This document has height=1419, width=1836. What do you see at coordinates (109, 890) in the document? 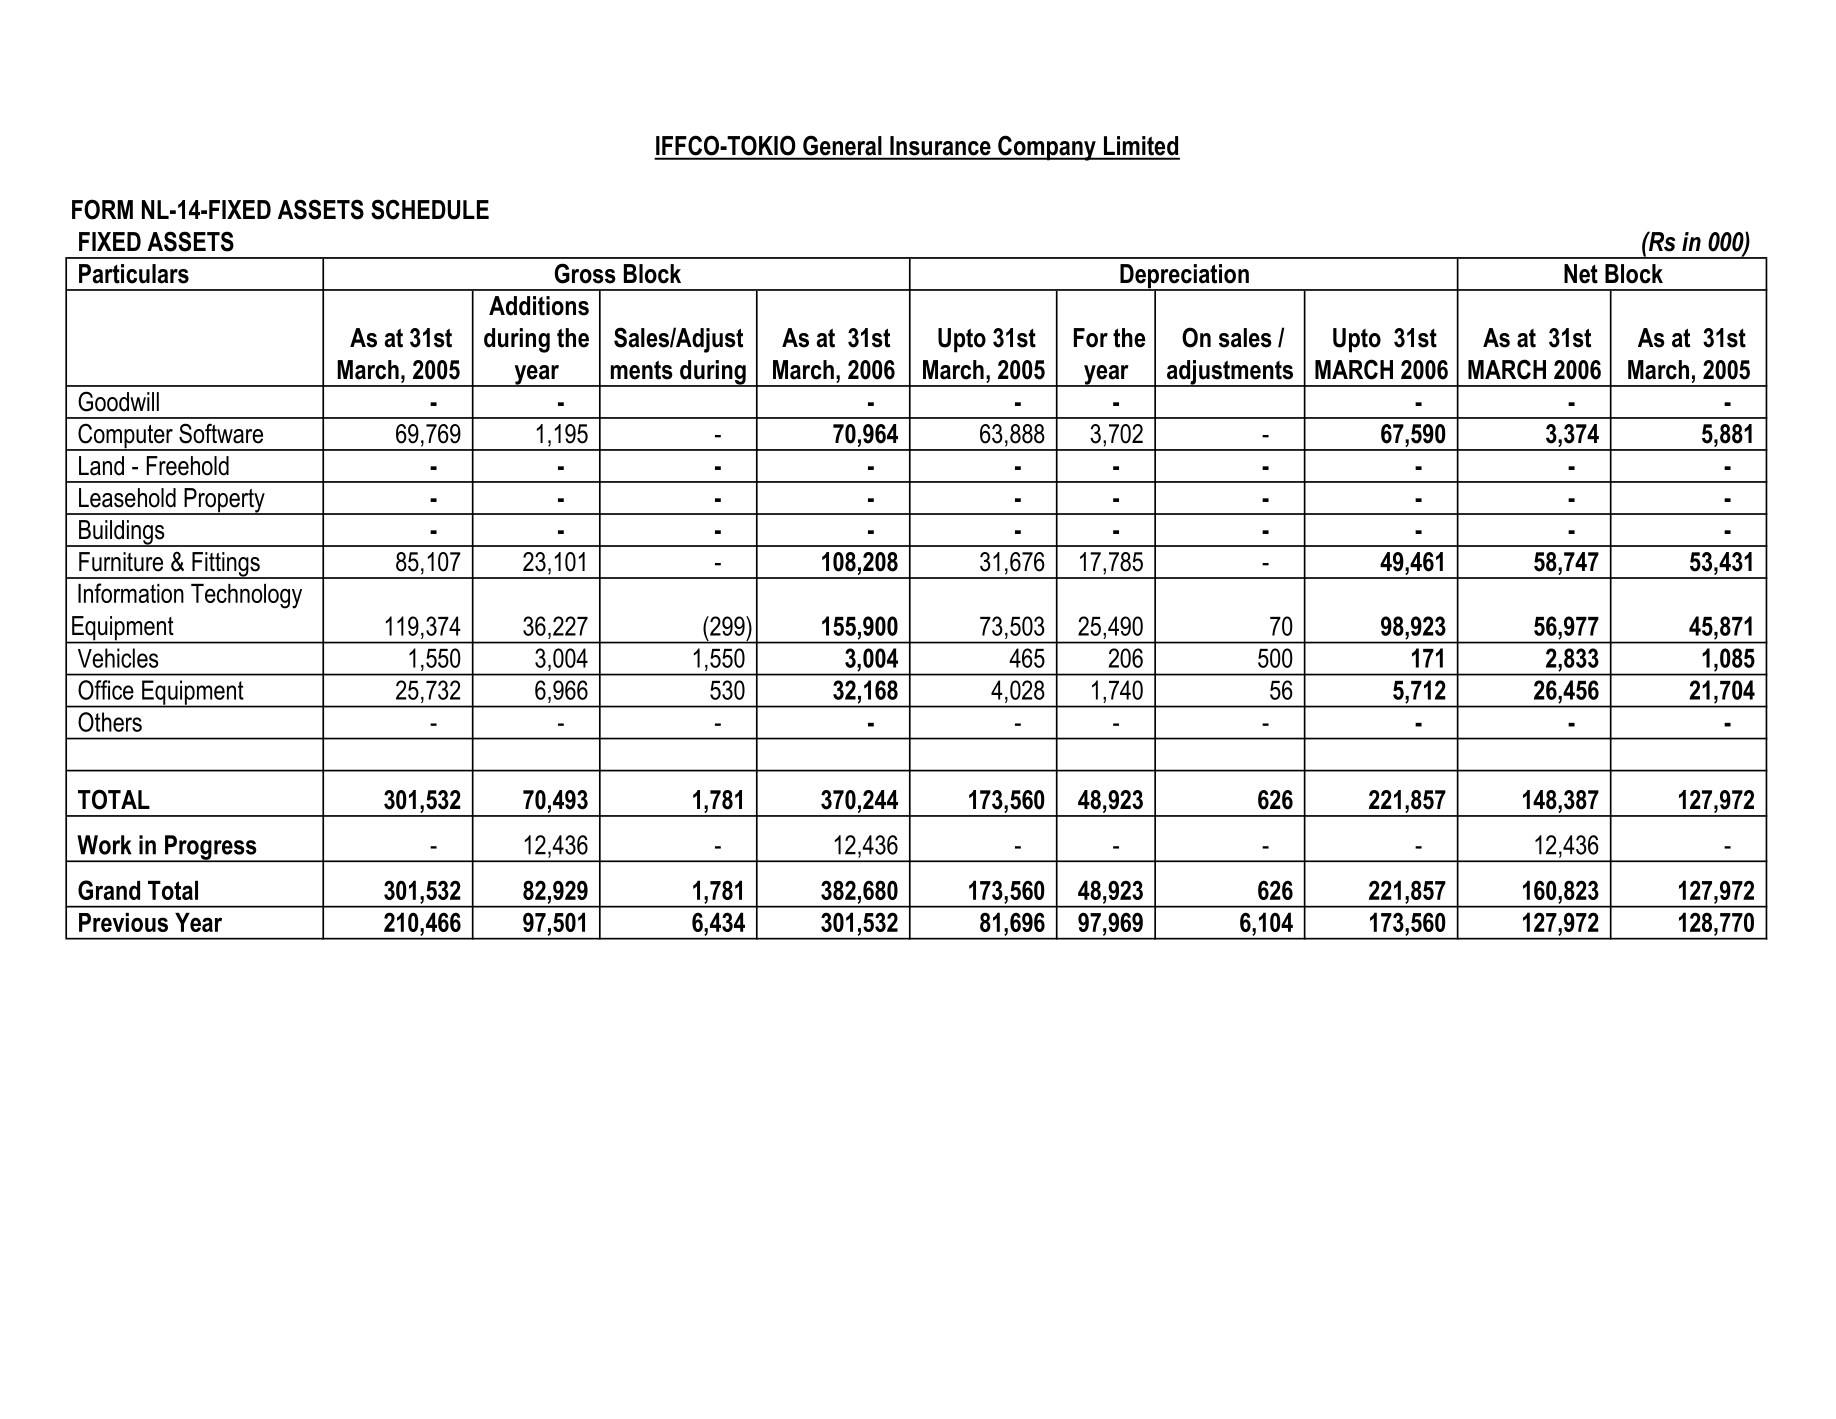
I see `Grand` at bounding box center [109, 890].
